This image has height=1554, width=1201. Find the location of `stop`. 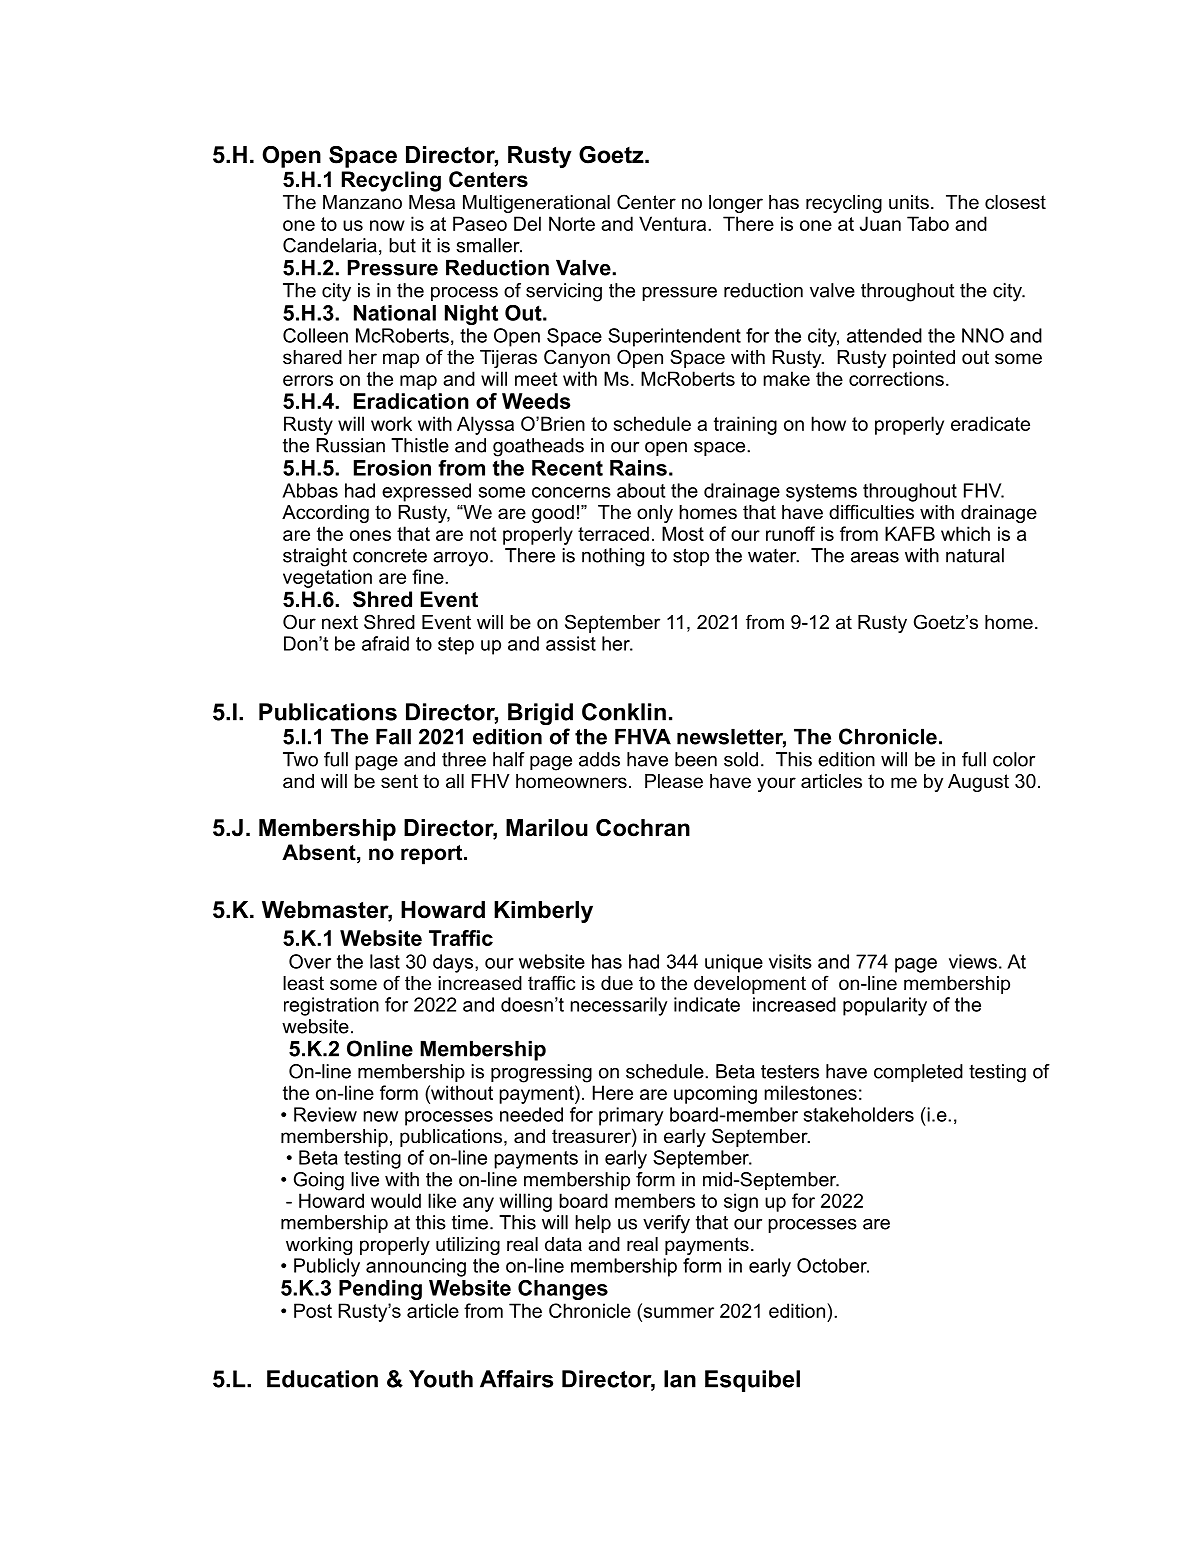

stop is located at coordinates (691, 557).
